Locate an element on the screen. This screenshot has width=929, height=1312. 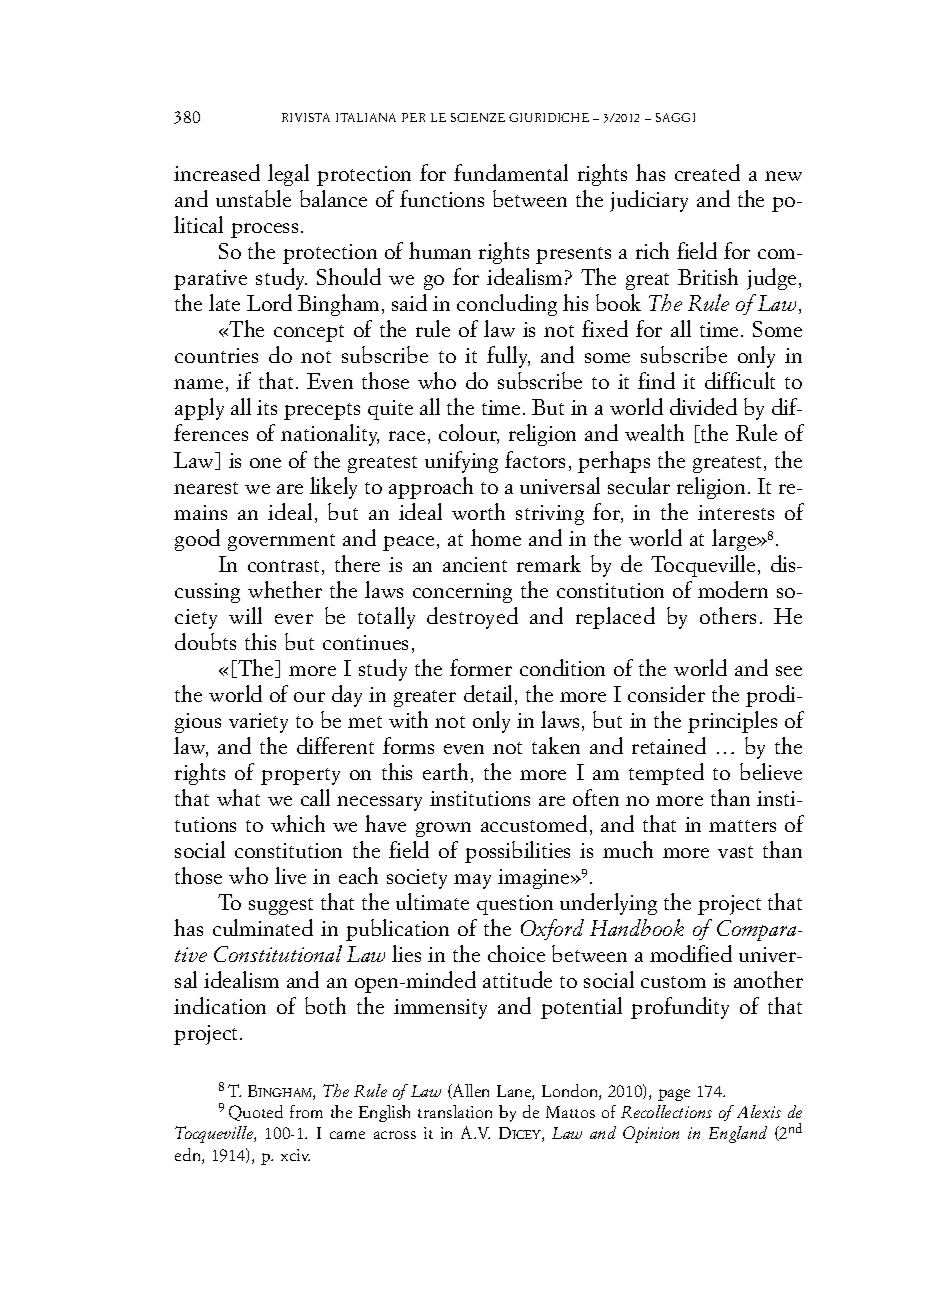
translation is located at coordinates (455, 1111).
